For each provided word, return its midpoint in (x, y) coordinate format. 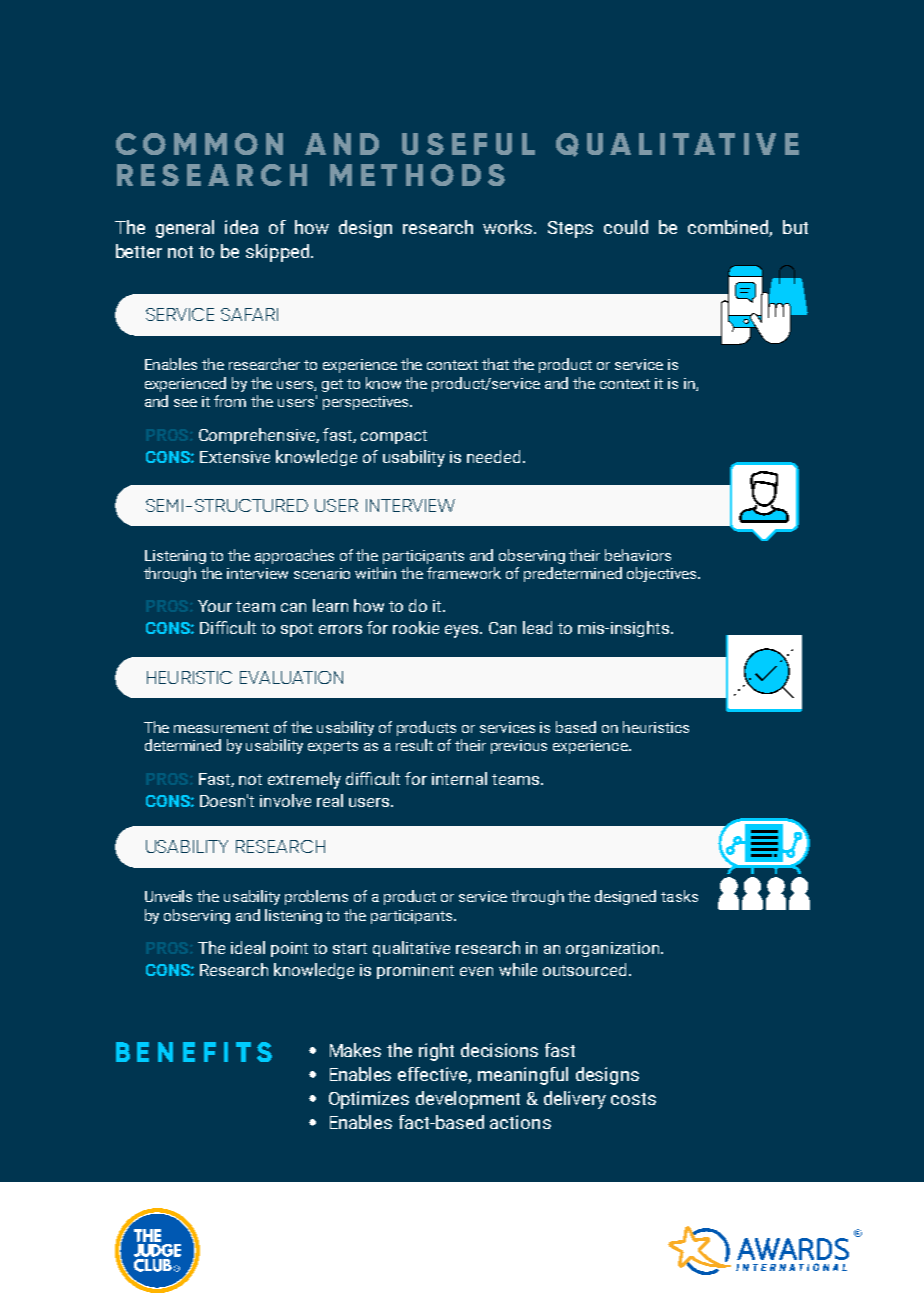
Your (215, 606)
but (795, 227)
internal (459, 778)
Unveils (168, 896)
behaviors (638, 555)
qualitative (411, 949)
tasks (679, 896)
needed (493, 456)
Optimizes (369, 1100)
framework (464, 573)
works (509, 227)
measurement (221, 728)
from (230, 401)
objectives (663, 574)
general (185, 229)
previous (519, 747)
